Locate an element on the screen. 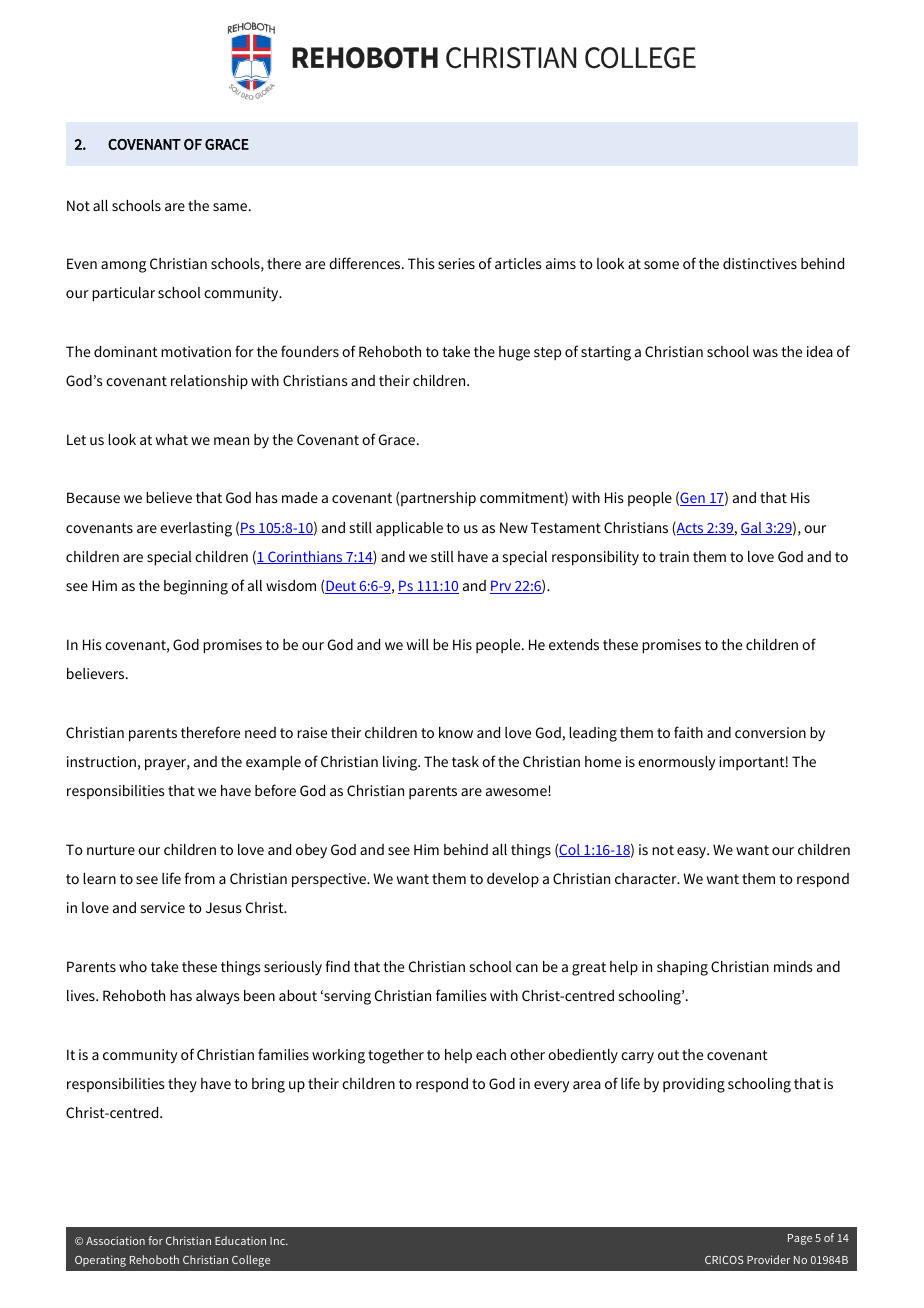 The width and height of the screenshot is (924, 1308). College is located at coordinates (251, 1261).
